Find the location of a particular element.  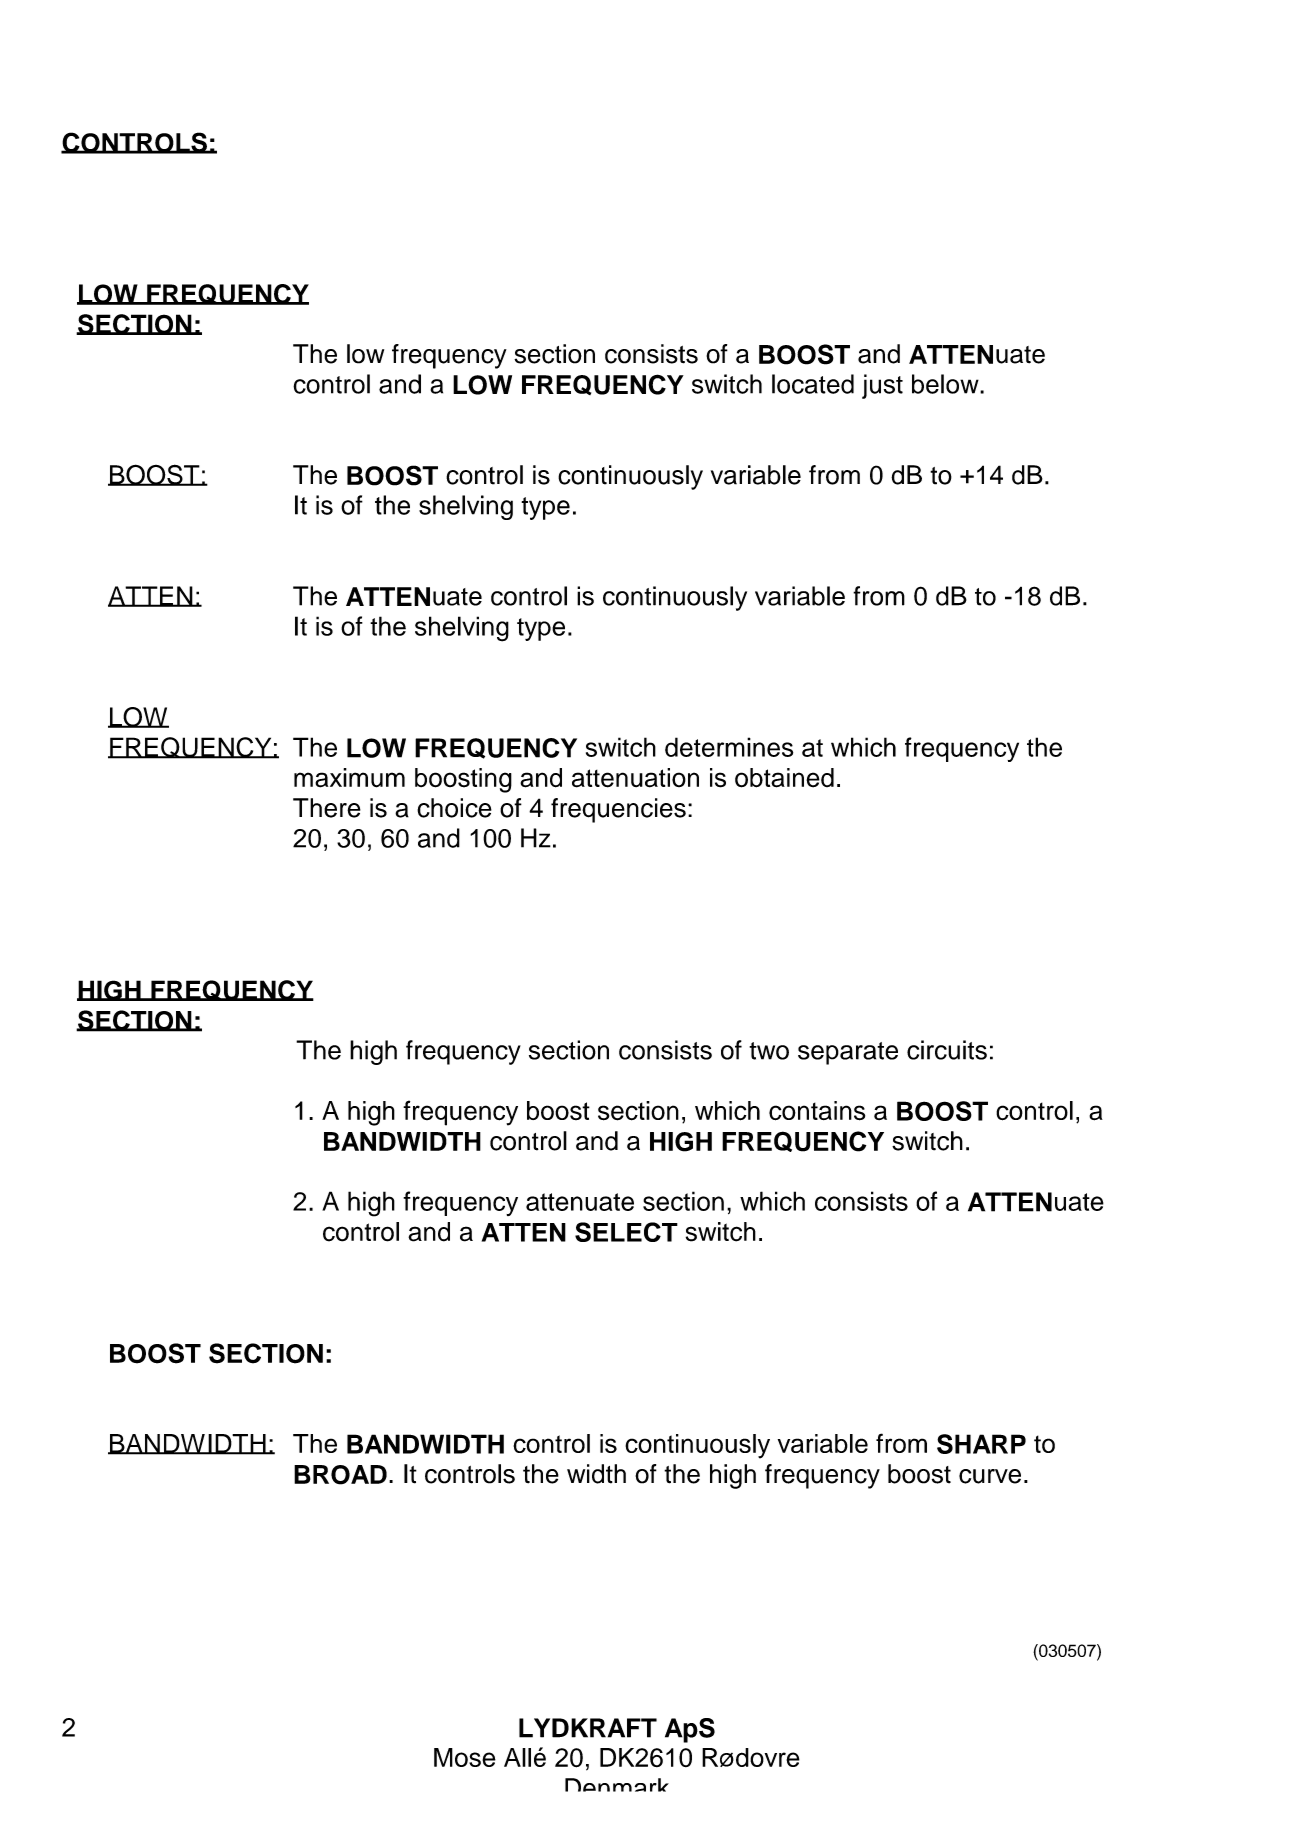

Denmark is located at coordinates (617, 1785).
